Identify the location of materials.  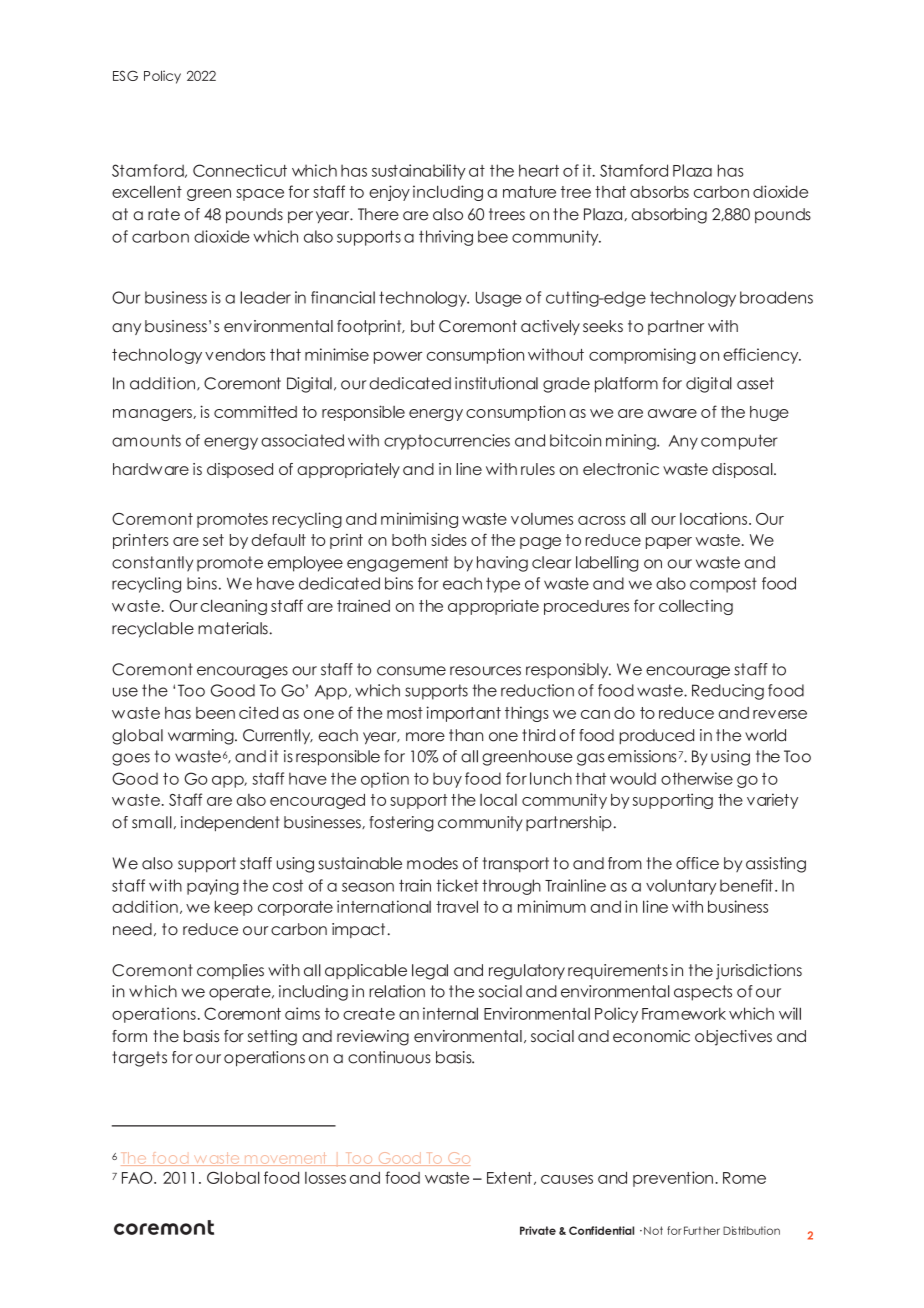
(233, 628).
